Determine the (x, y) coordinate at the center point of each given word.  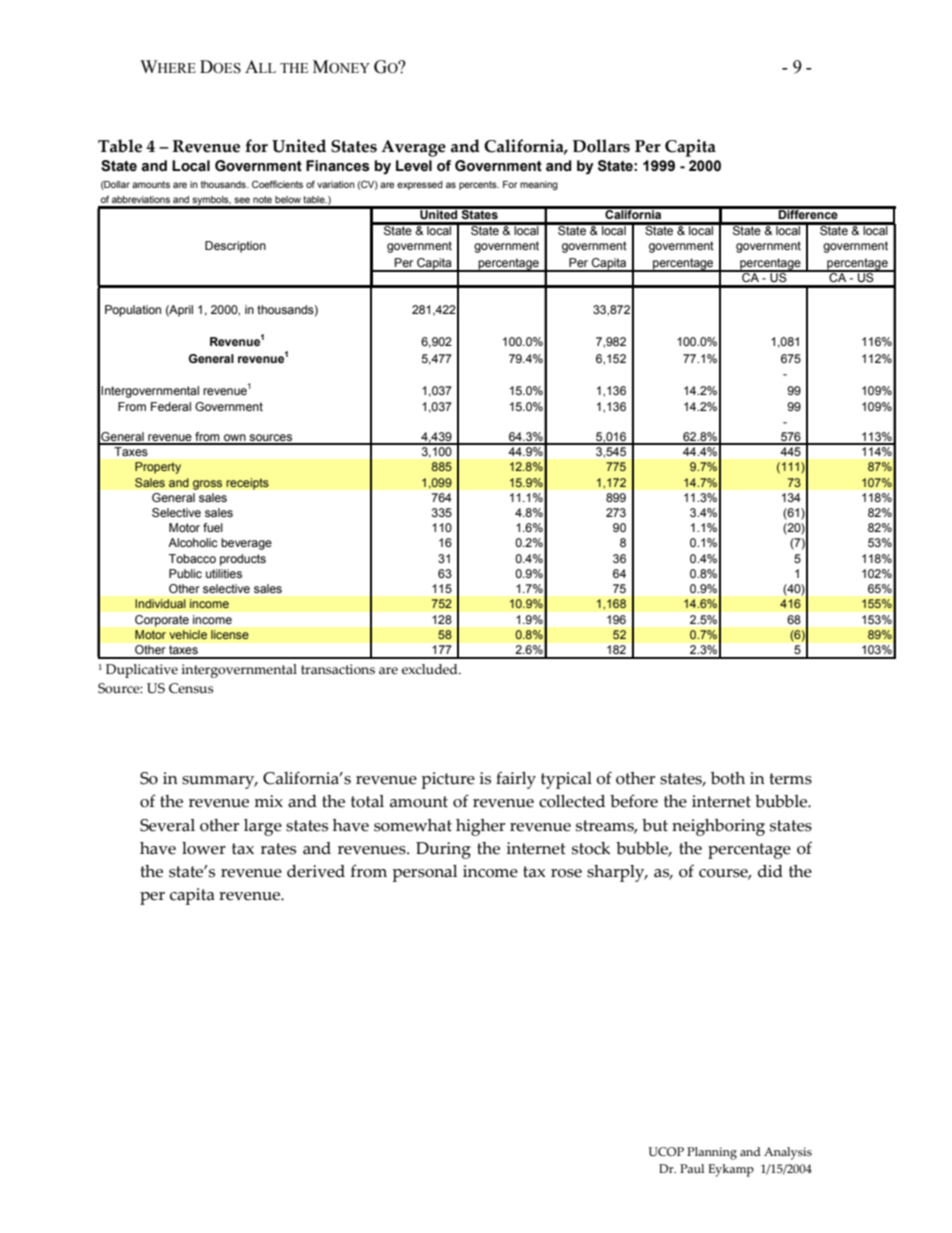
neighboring (718, 827)
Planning (712, 1153)
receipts (247, 484)
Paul (692, 1168)
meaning (539, 185)
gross (207, 485)
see (242, 200)
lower (204, 848)
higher (480, 827)
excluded (431, 669)
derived (316, 871)
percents (479, 185)
